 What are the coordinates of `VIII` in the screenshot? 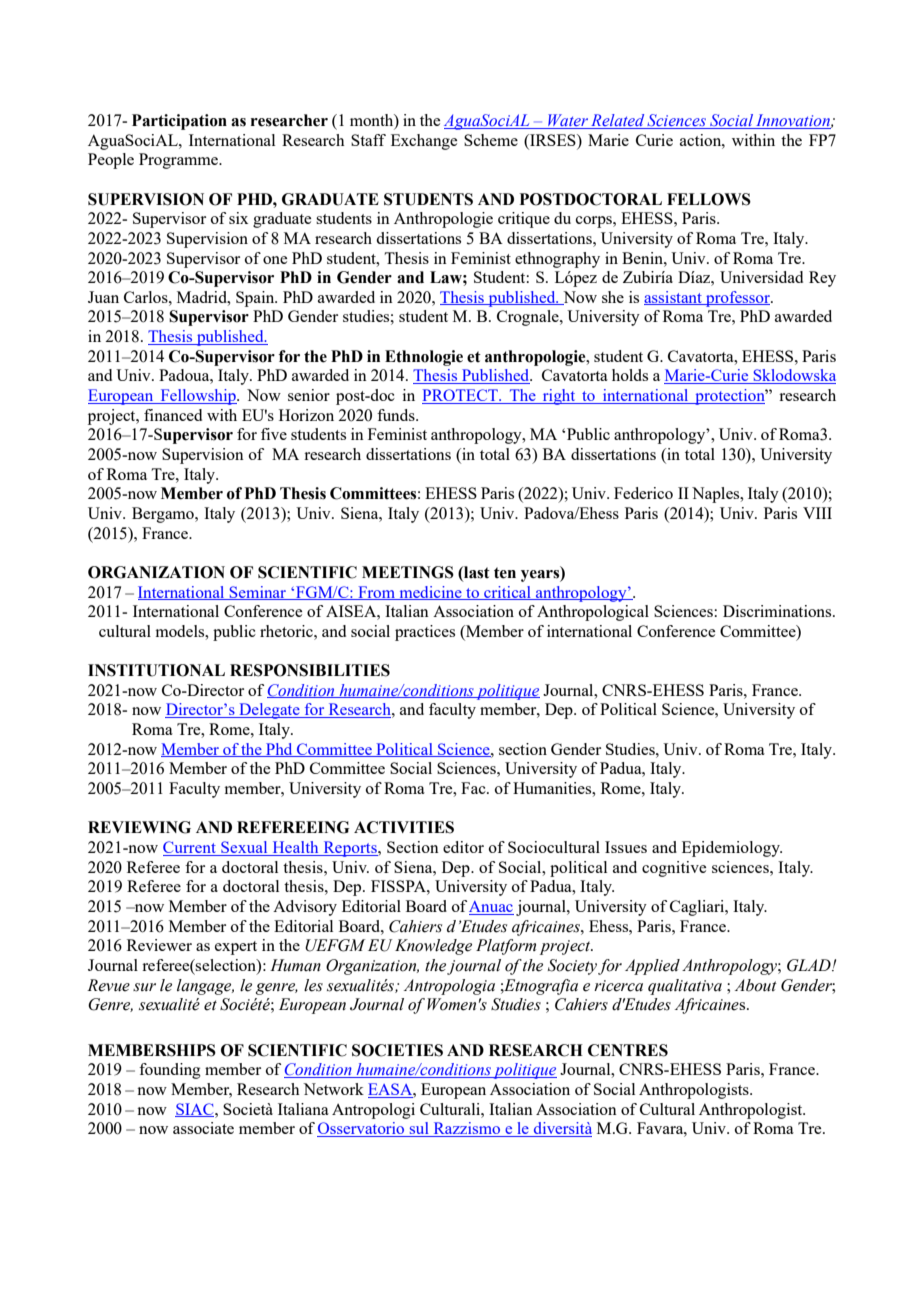 It's located at (817, 513).
